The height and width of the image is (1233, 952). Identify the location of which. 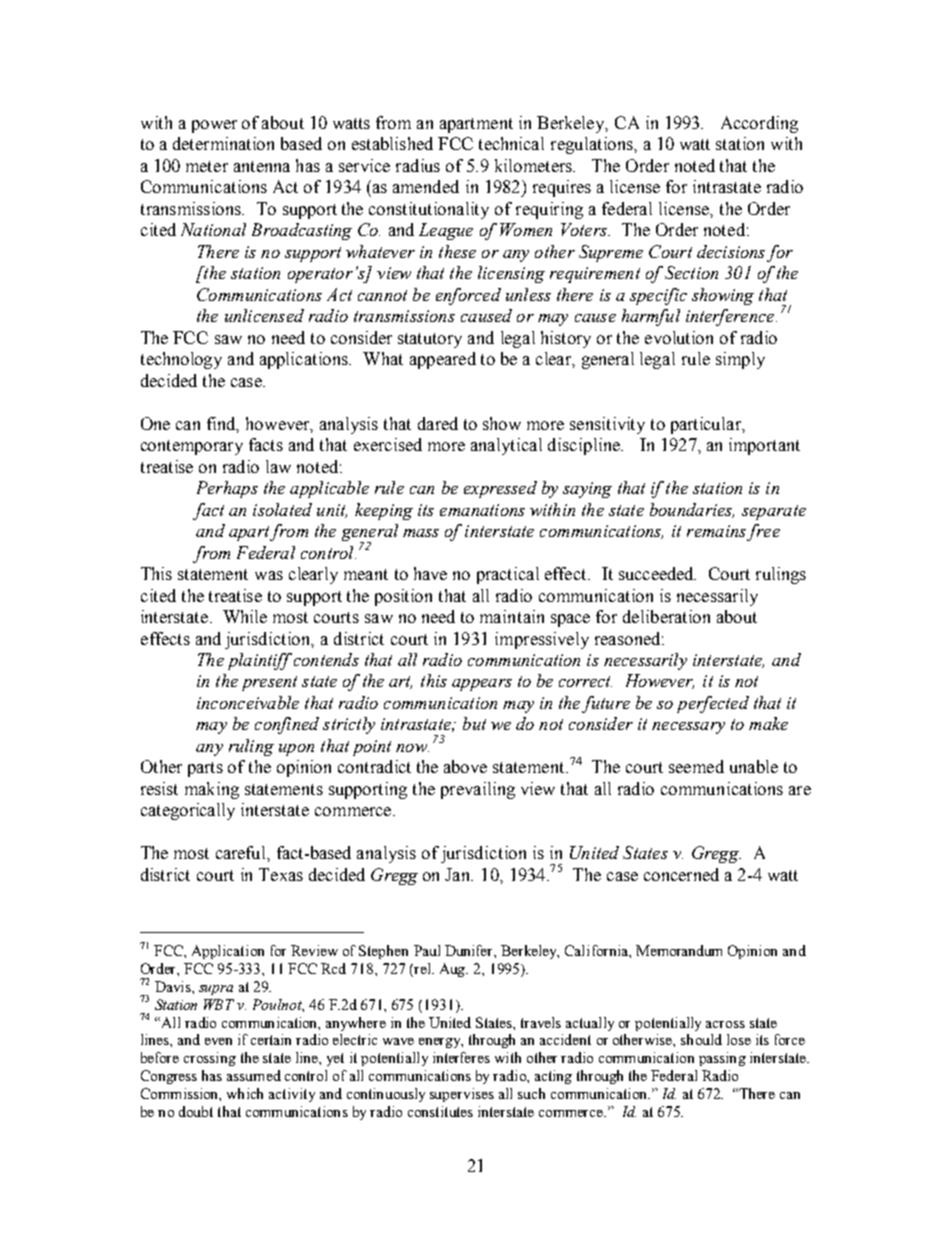
(245, 1093).
